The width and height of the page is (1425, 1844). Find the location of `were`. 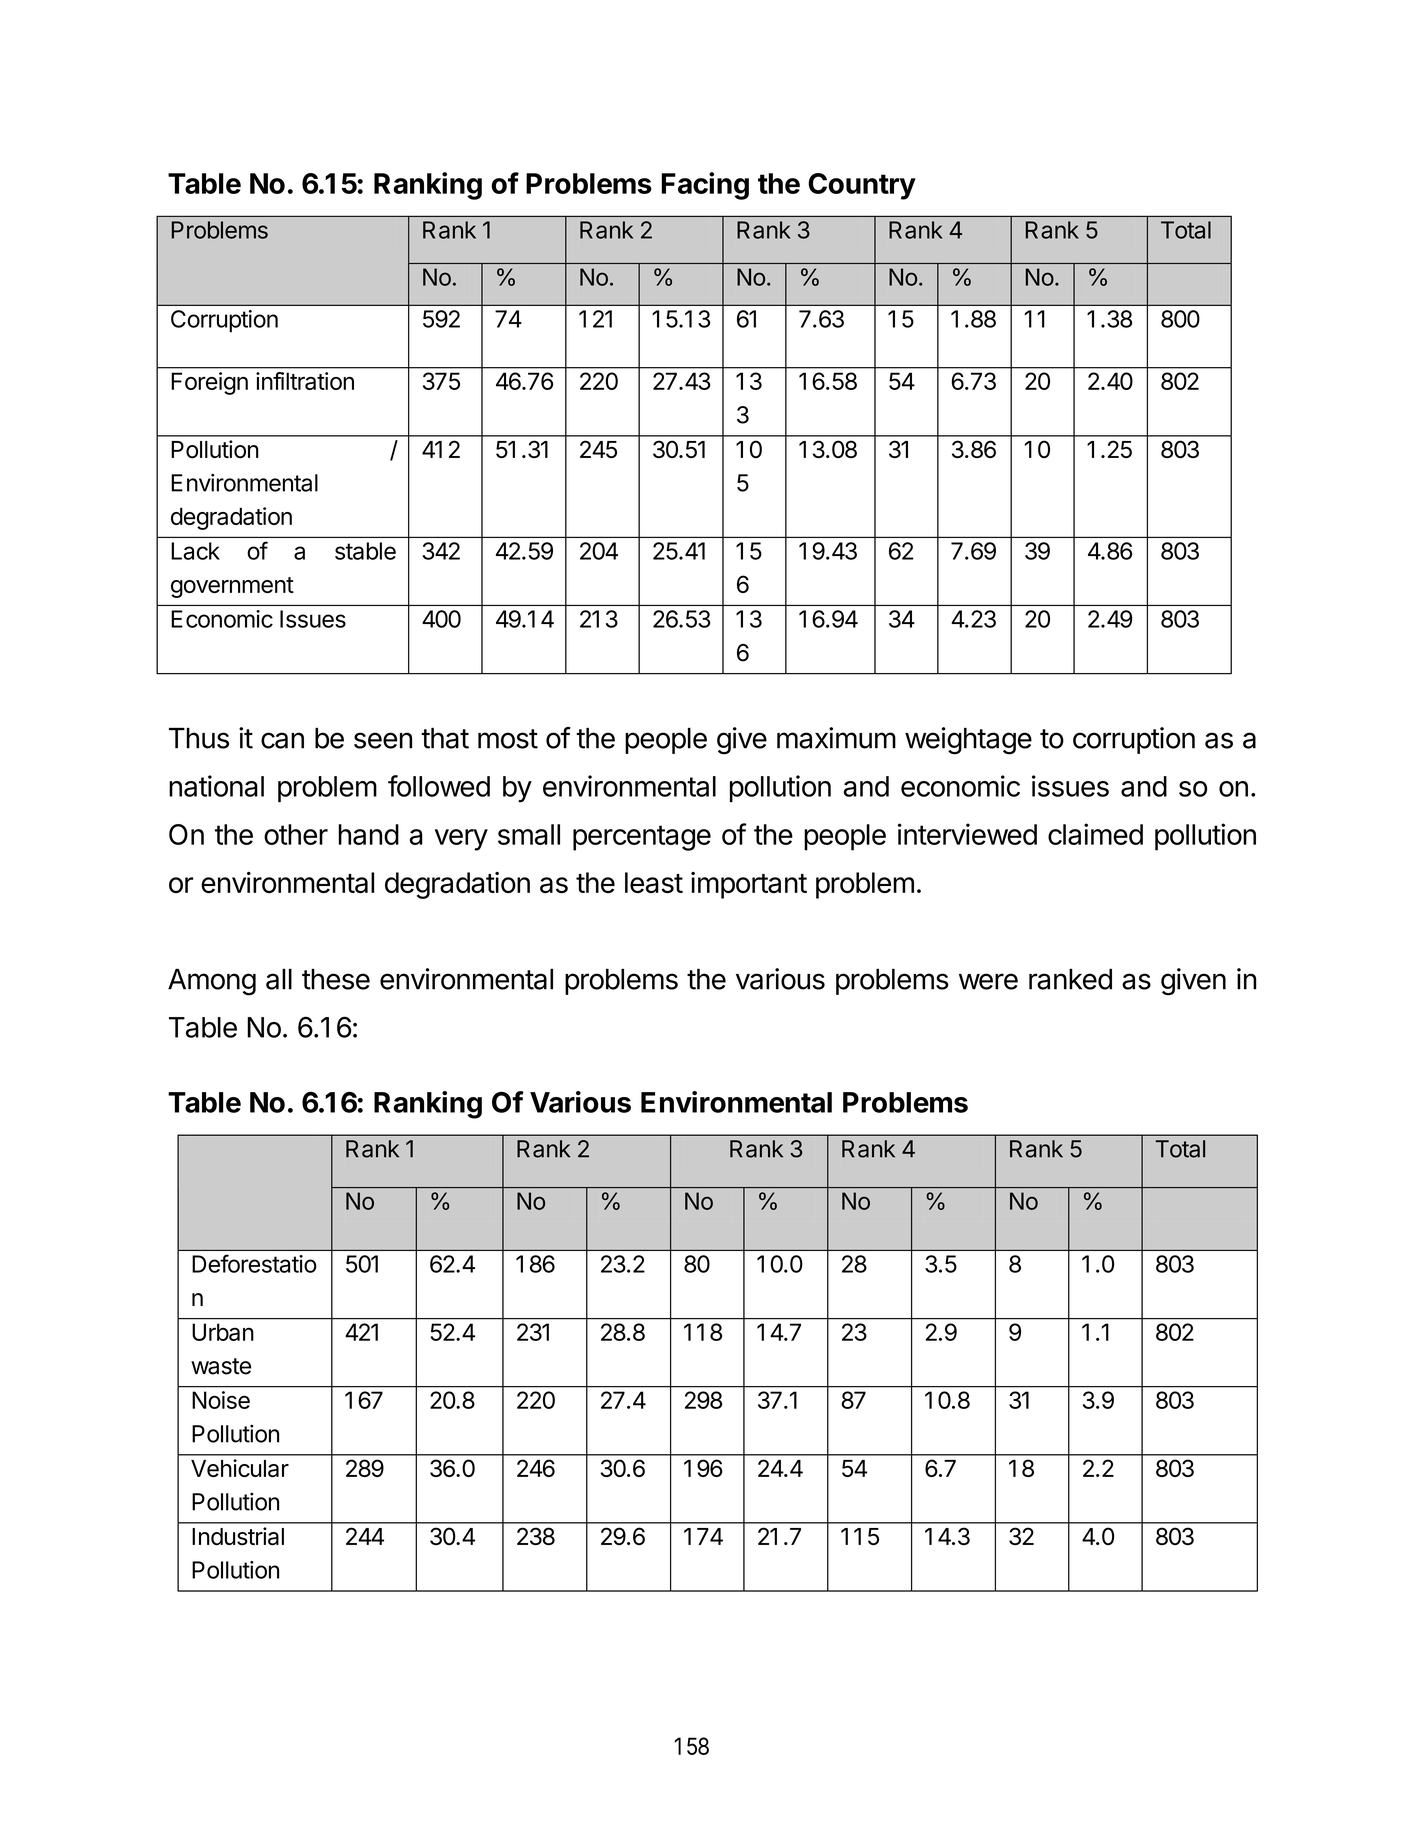

were is located at coordinates (988, 981).
